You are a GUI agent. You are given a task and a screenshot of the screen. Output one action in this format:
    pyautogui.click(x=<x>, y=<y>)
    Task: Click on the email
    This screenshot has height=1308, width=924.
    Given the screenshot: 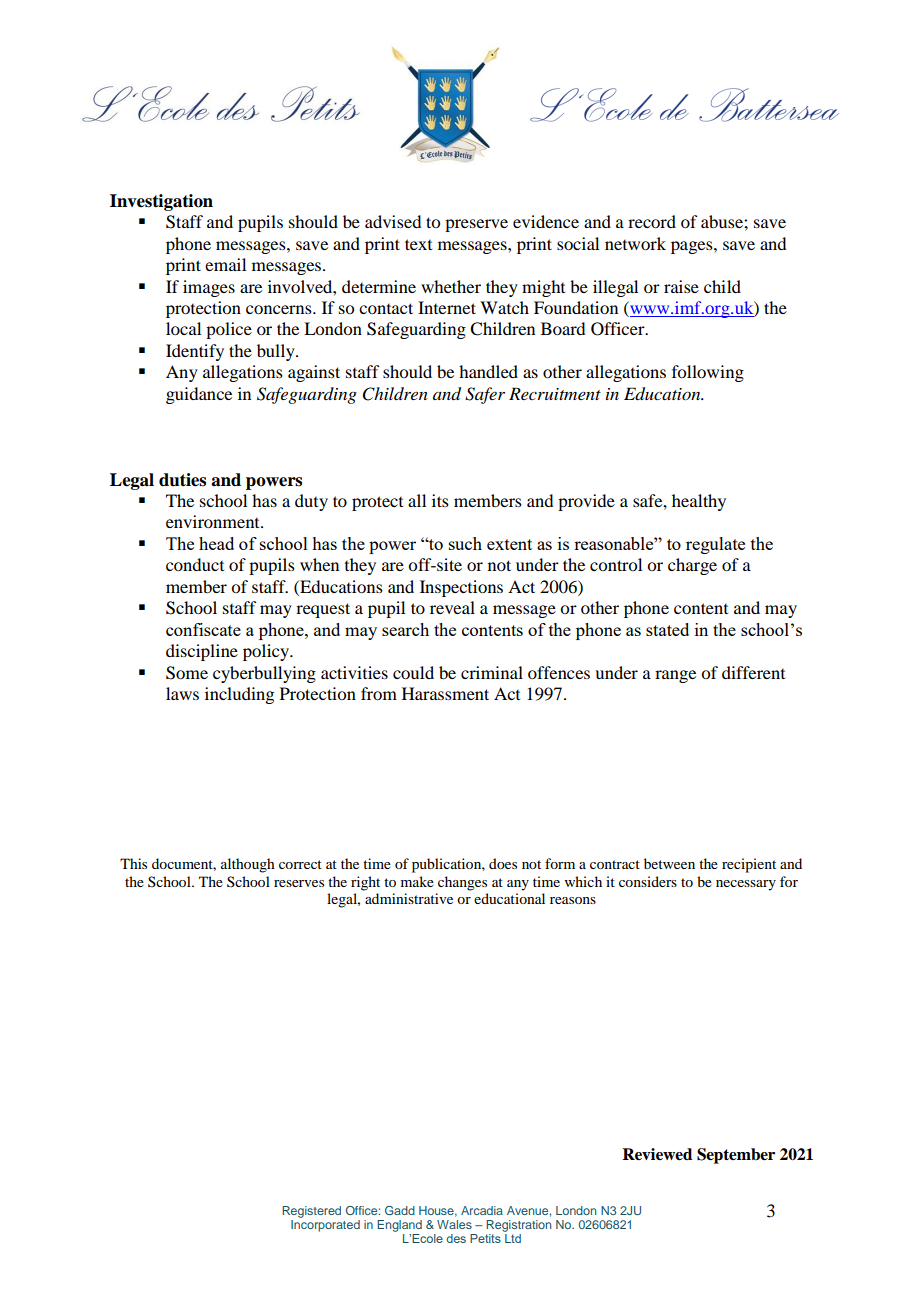 What is the action you would take?
    pyautogui.click(x=225, y=264)
